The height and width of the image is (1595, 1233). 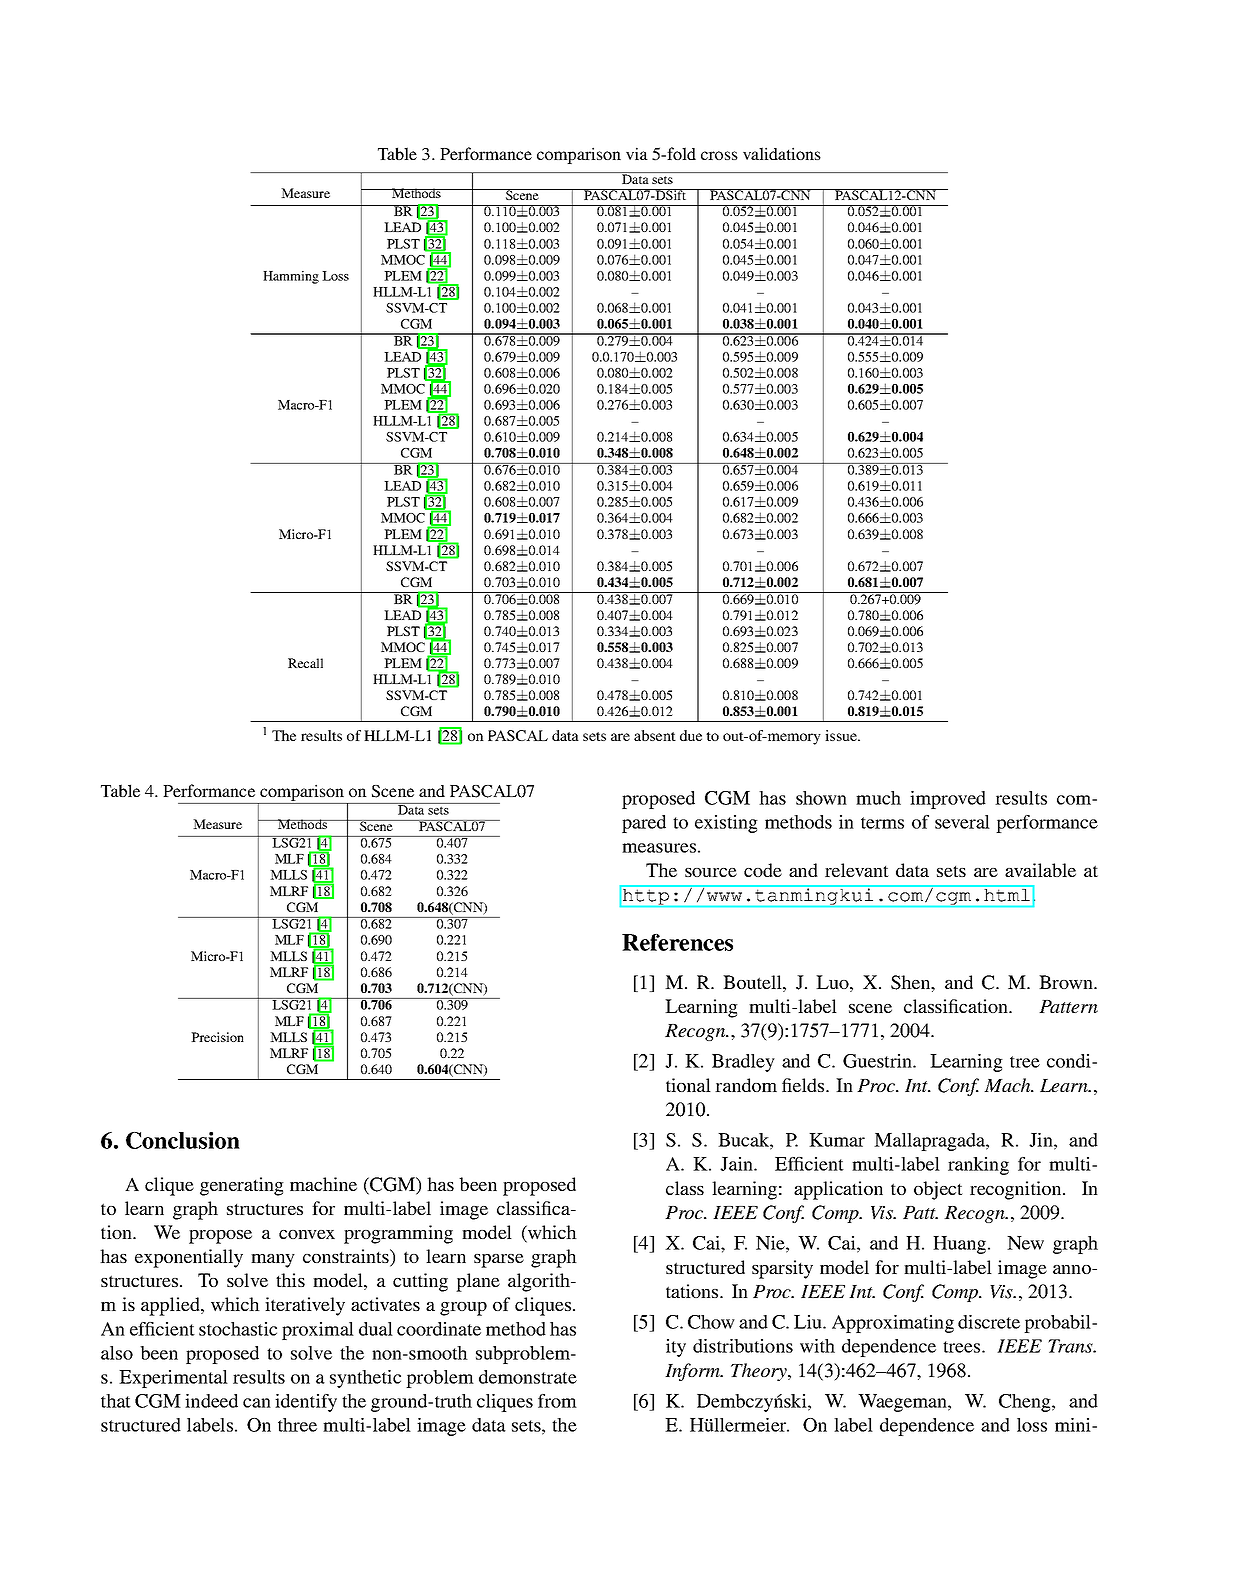 What do you see at coordinates (719, 155) in the image?
I see `cross` at bounding box center [719, 155].
